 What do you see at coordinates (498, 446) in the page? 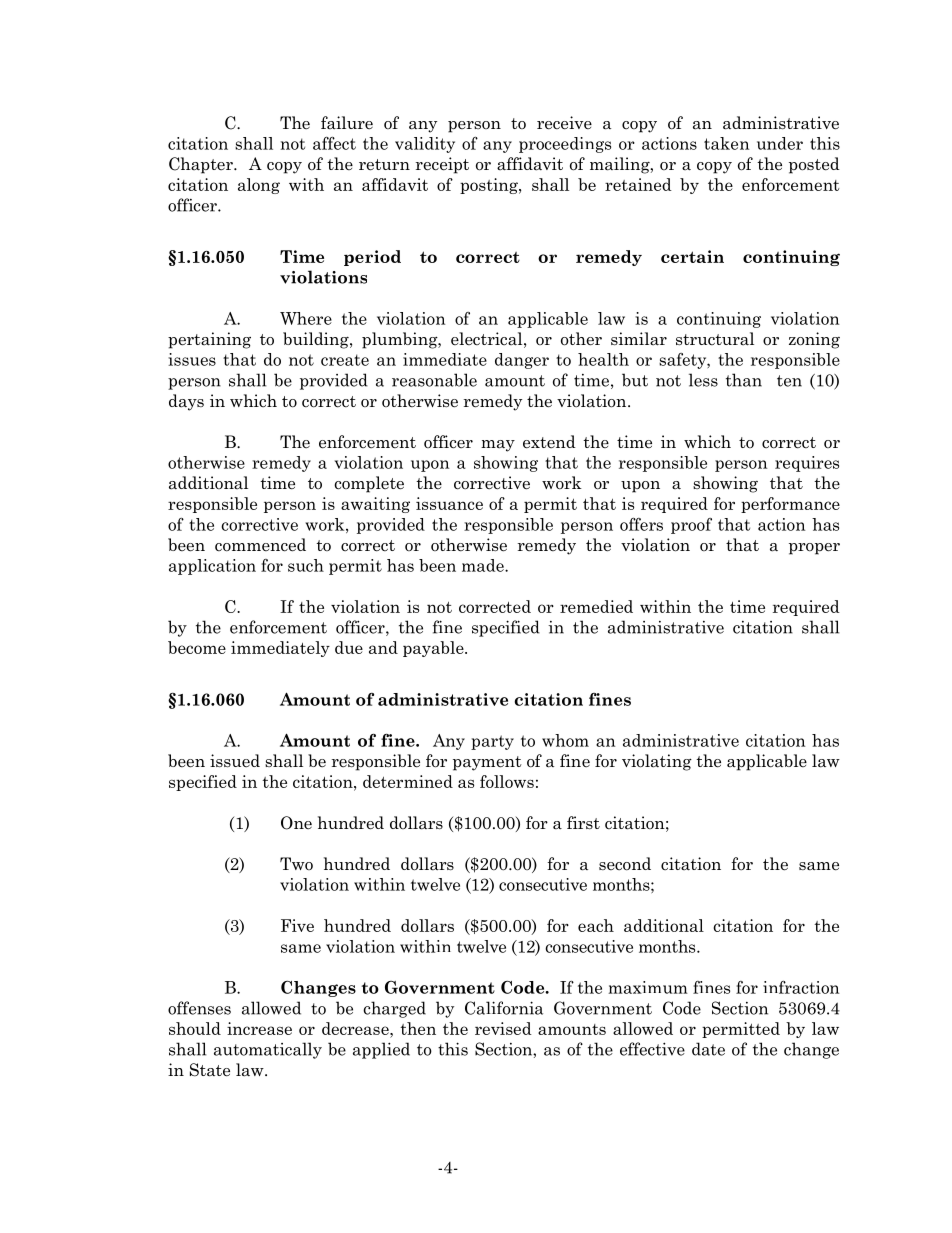
I see `may` at bounding box center [498, 446].
